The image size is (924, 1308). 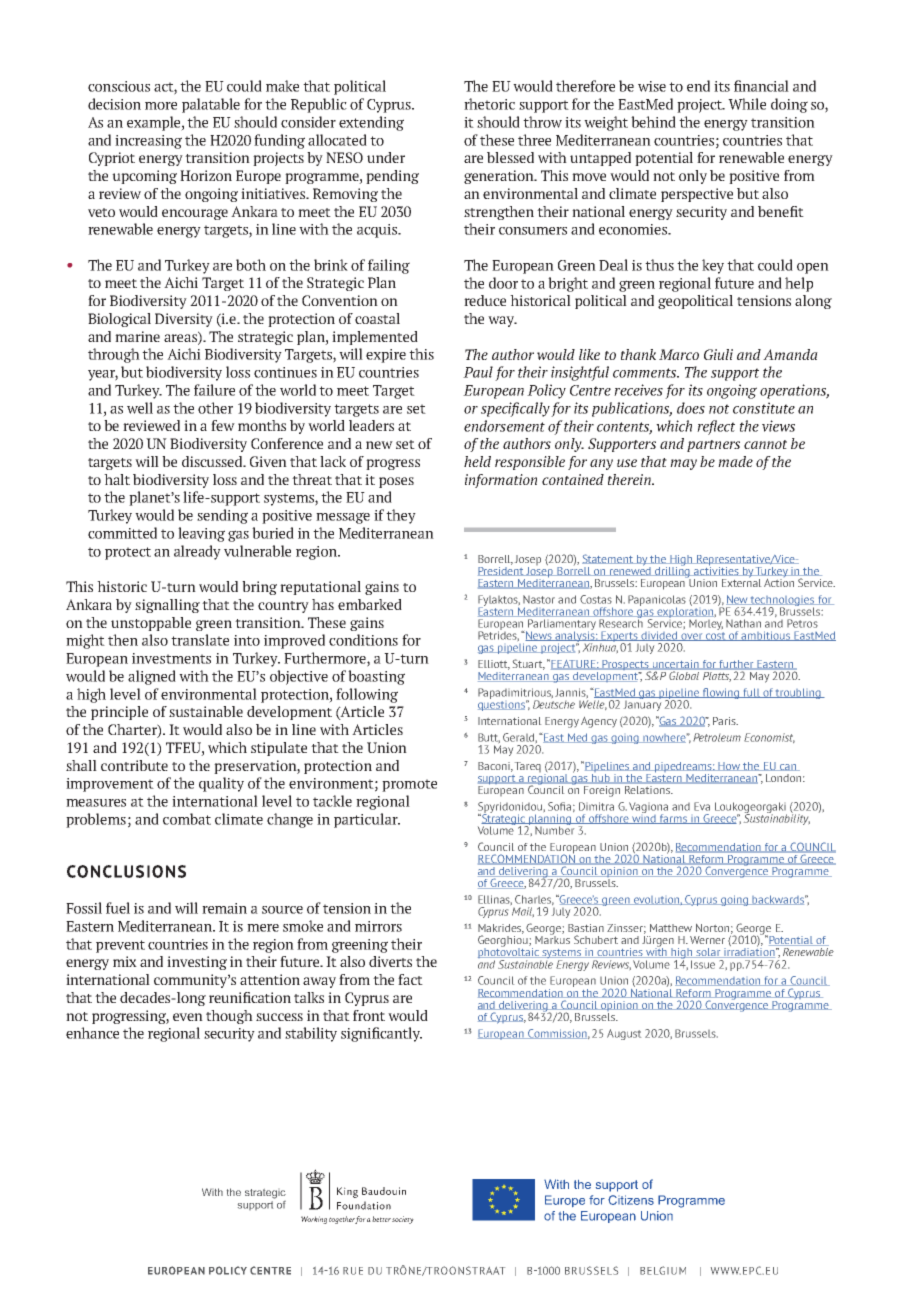 I want to click on RUE, so click(x=353, y=1271).
